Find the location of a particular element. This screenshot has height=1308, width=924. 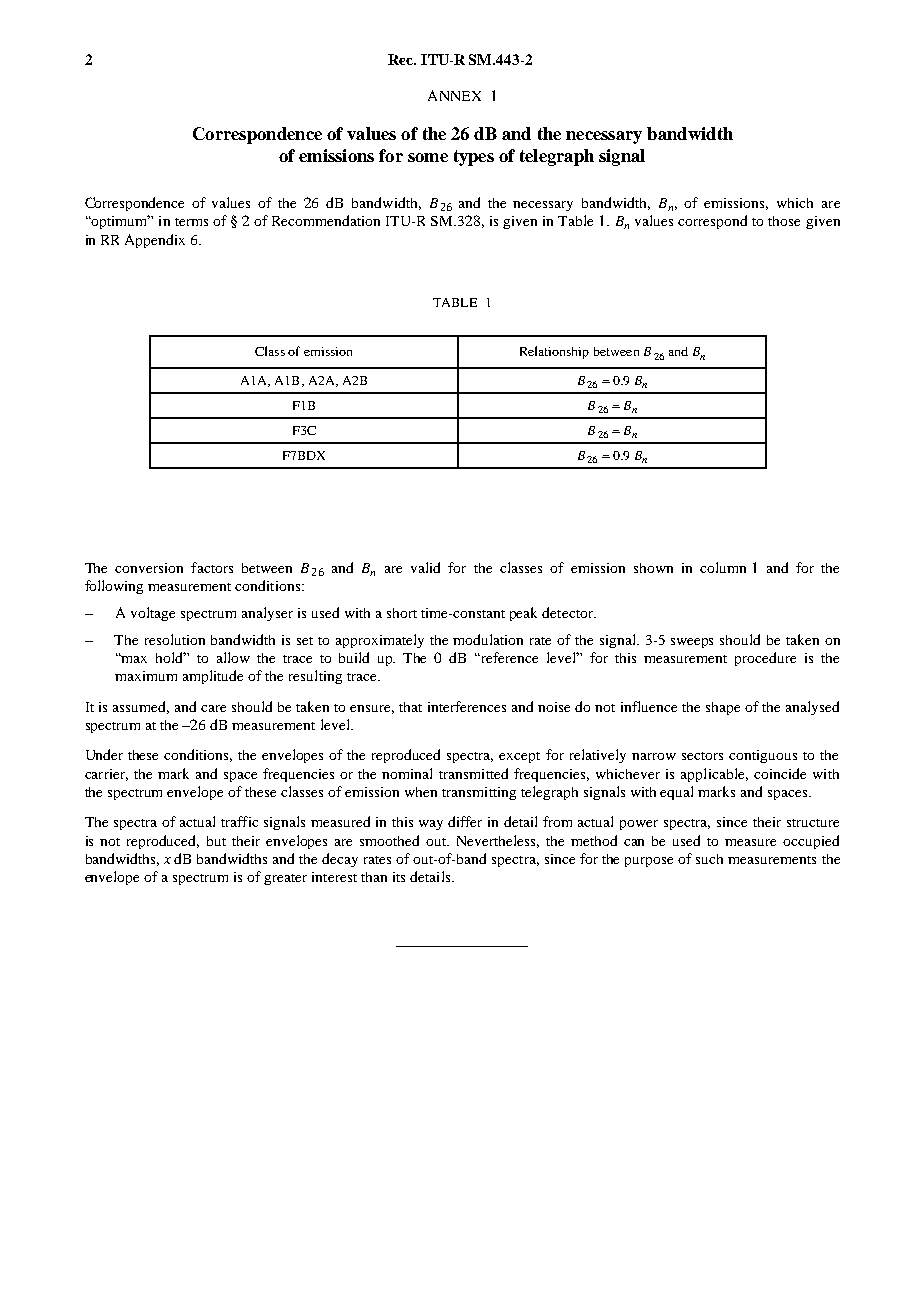

procedure is located at coordinates (765, 659).
